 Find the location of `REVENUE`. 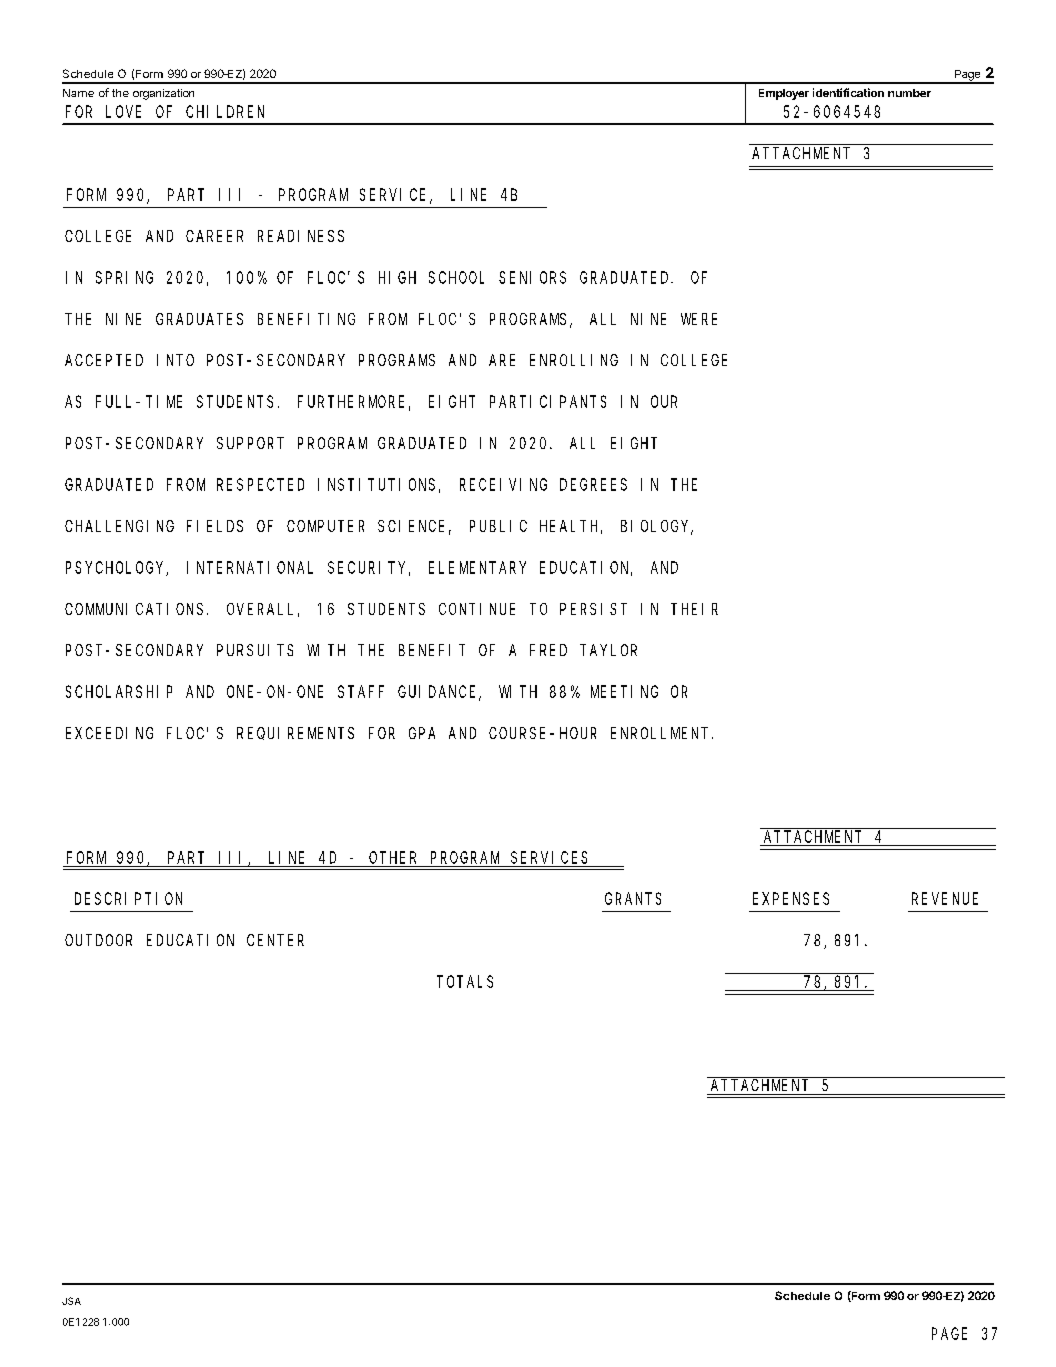

REVENUE is located at coordinates (945, 899).
